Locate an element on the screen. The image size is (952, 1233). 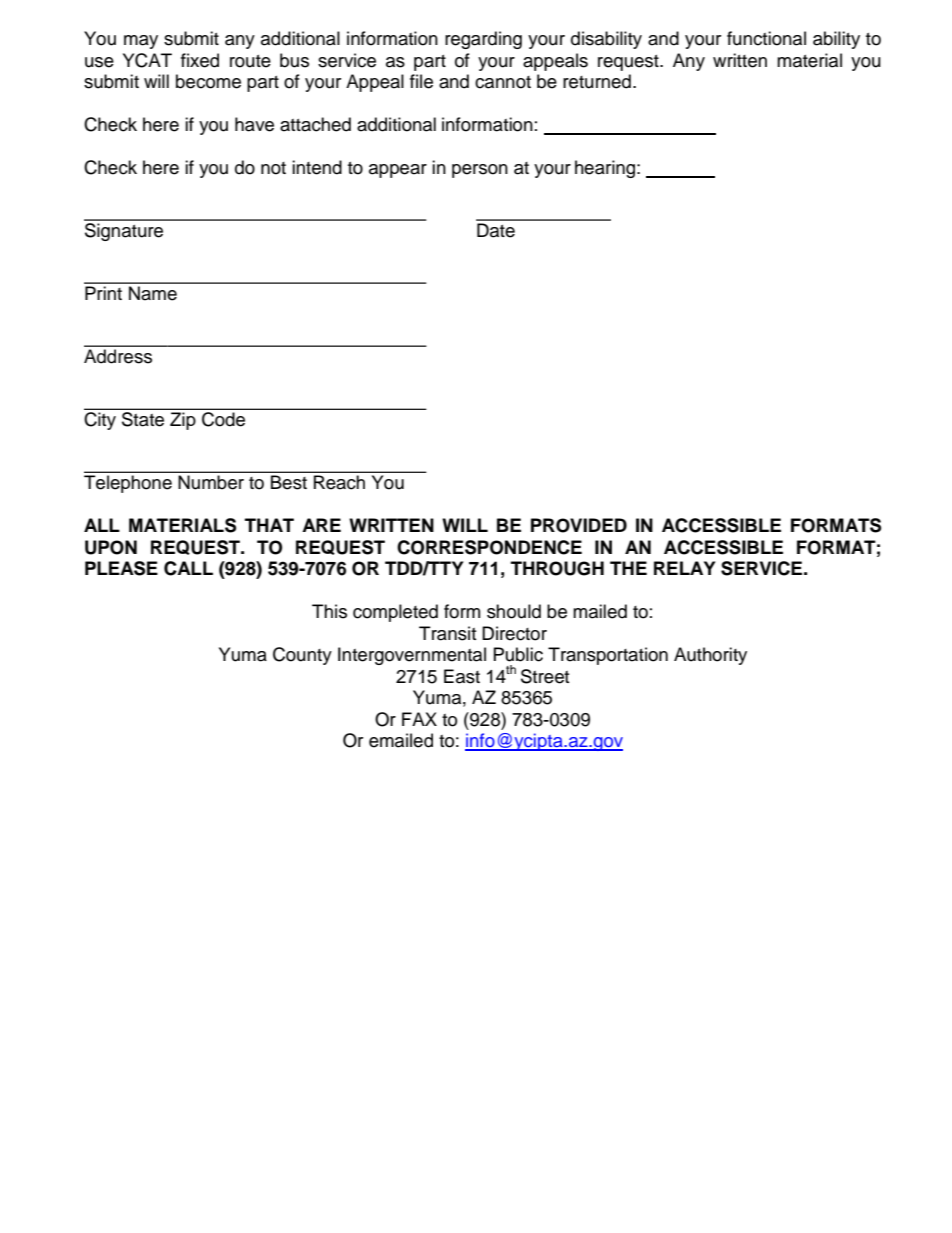
Reach is located at coordinates (339, 482).
